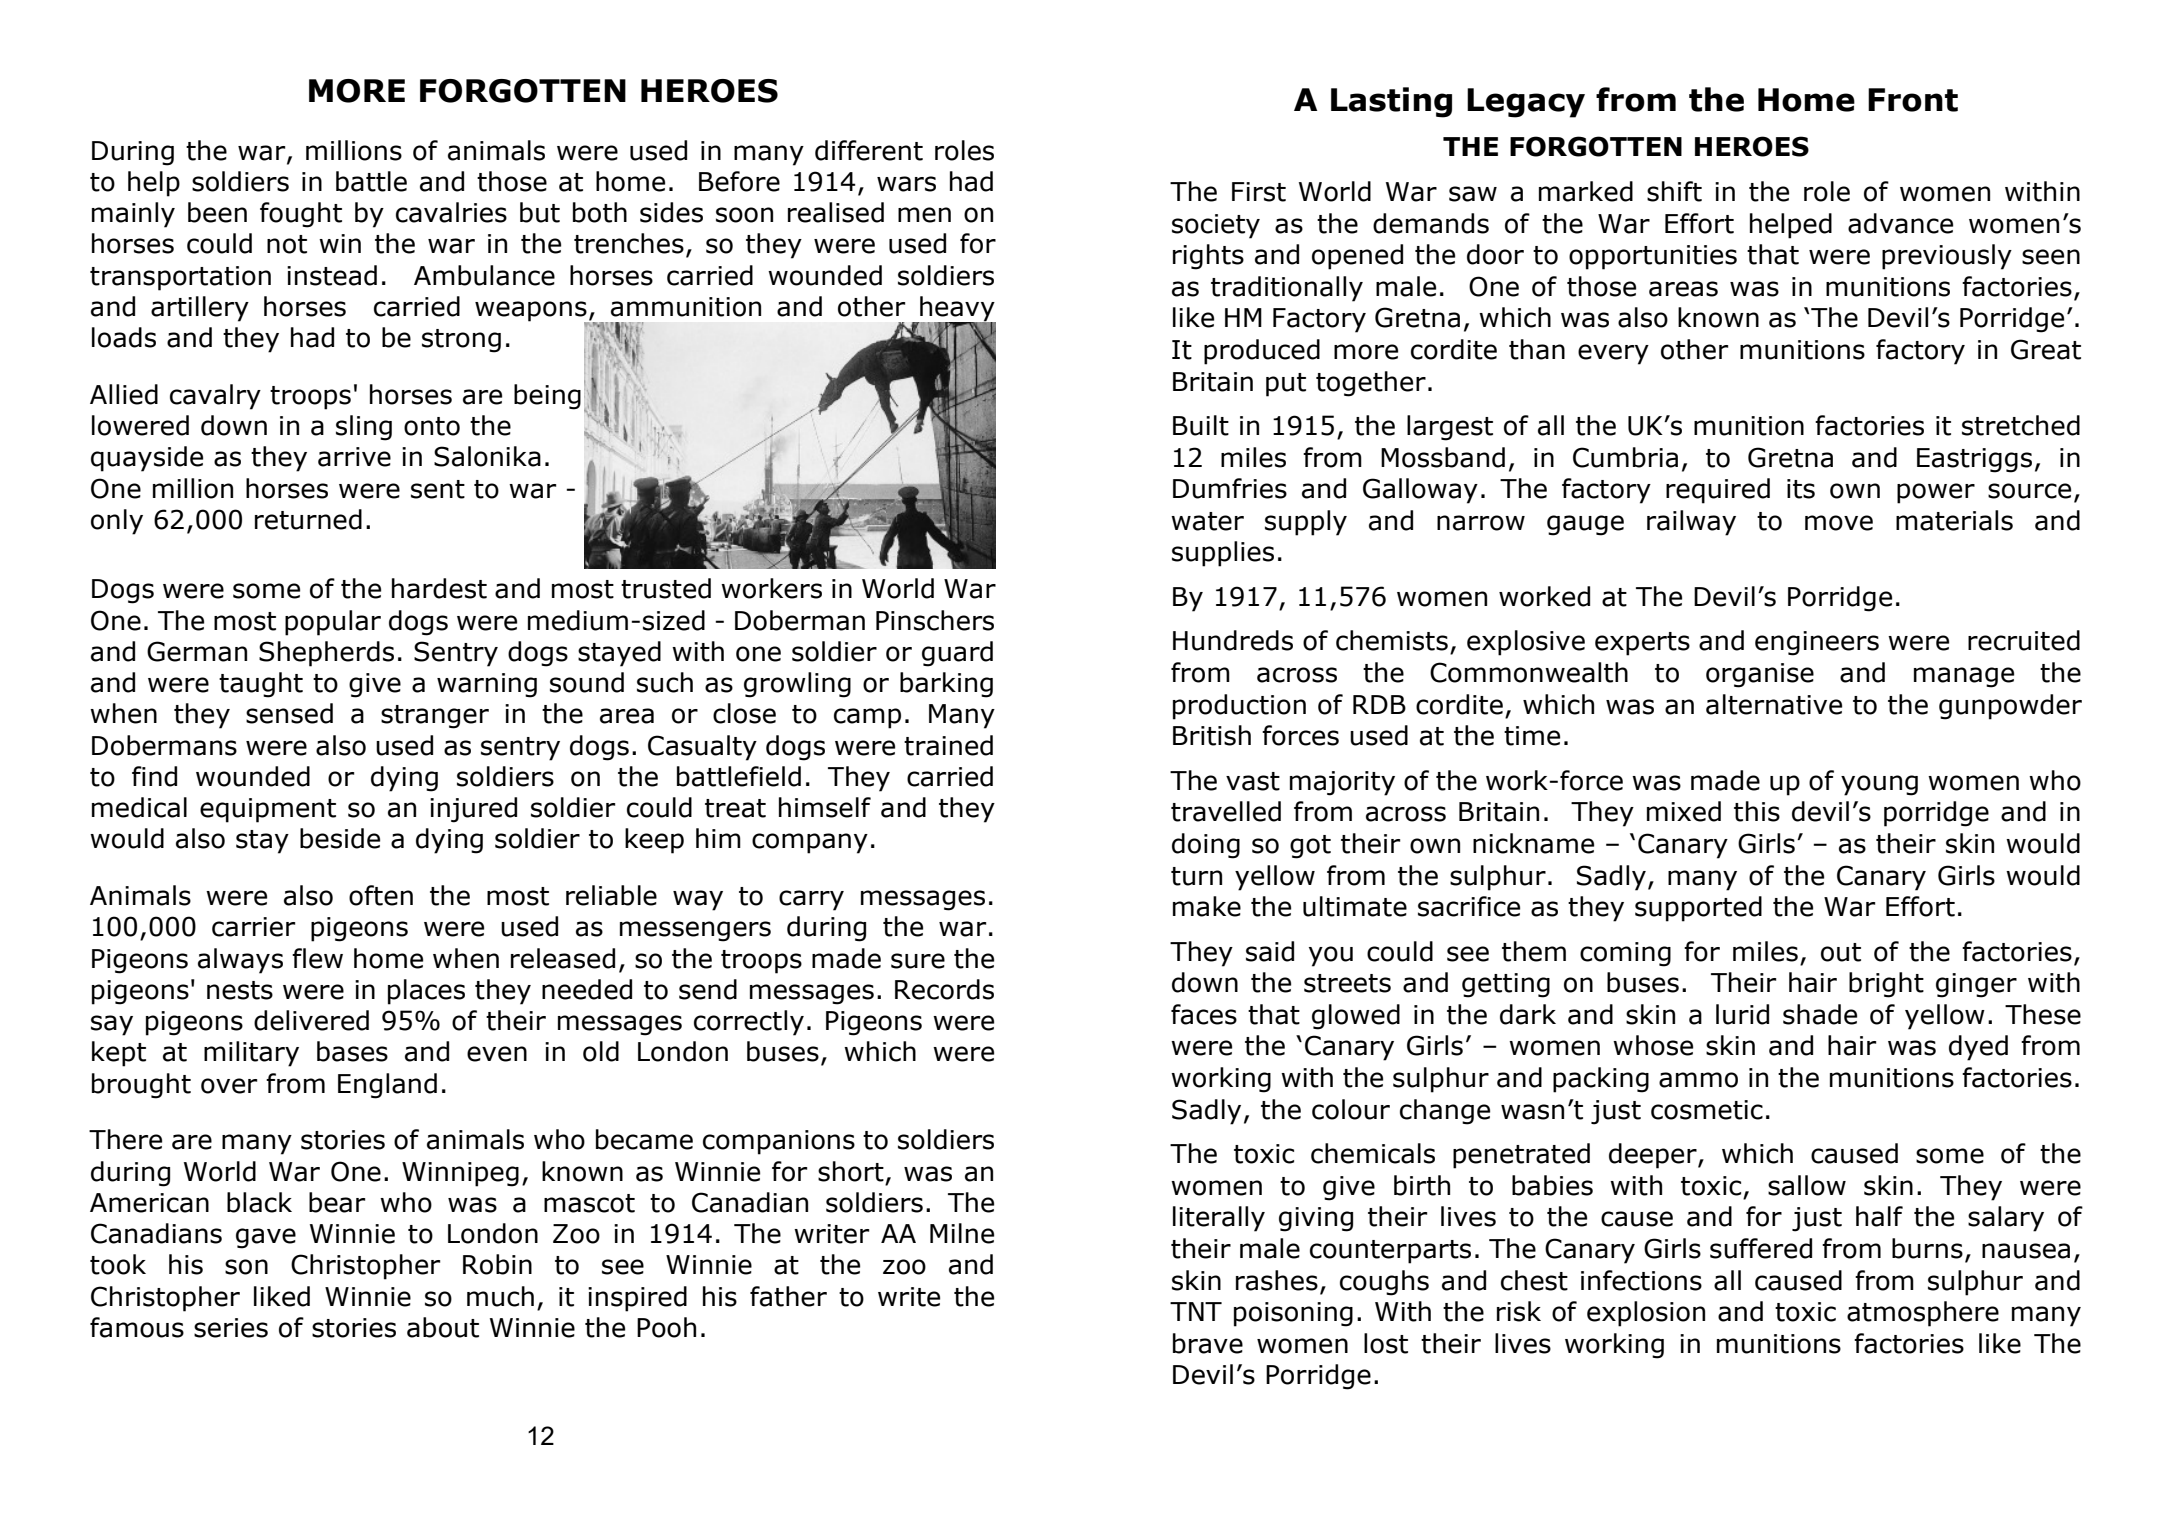 This page has height=1529, width=2162. I want to click on fought, so click(301, 215).
